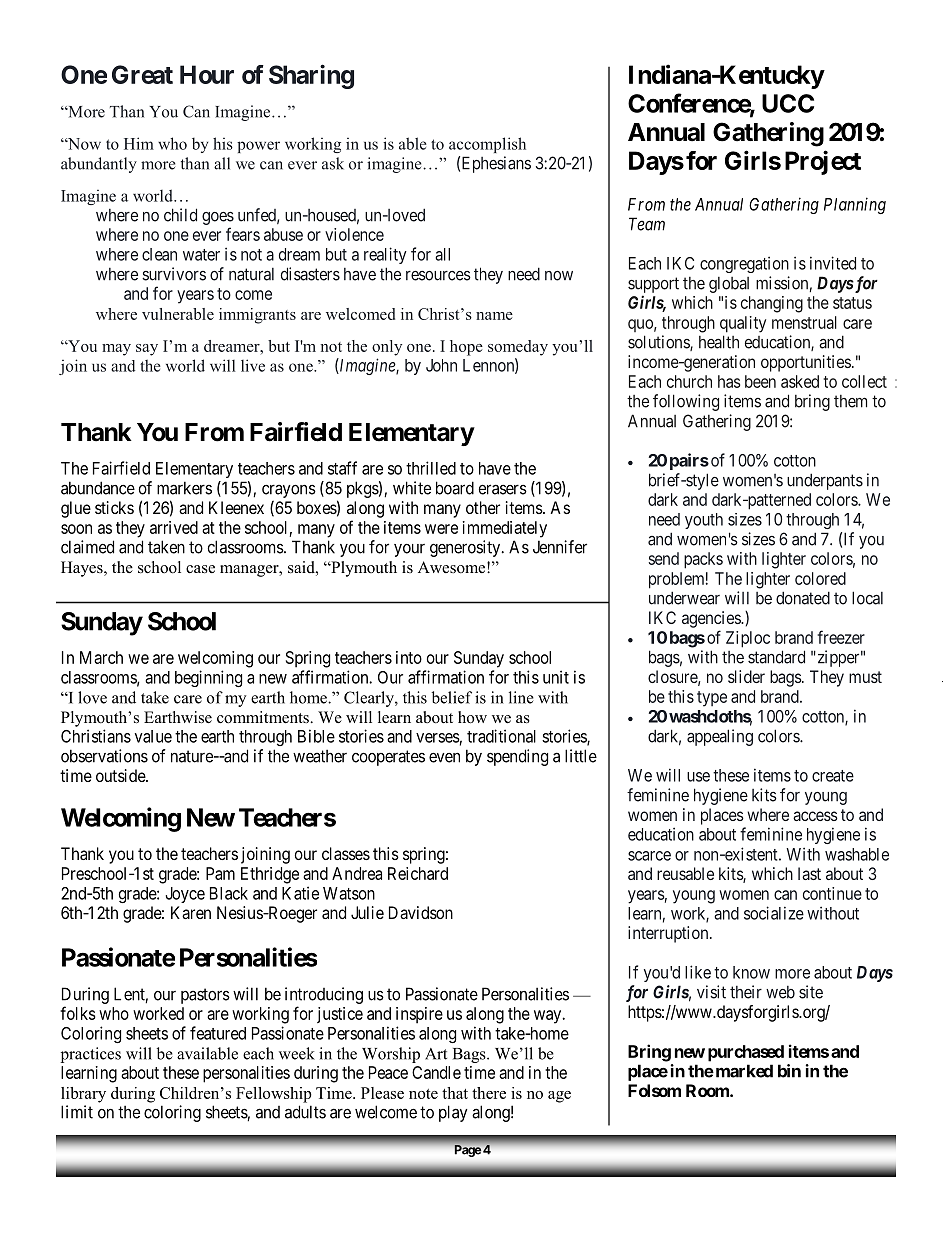 This document has height=1233, width=952. Describe the element at coordinates (803, 598) in the document. I see `donated` at that location.
